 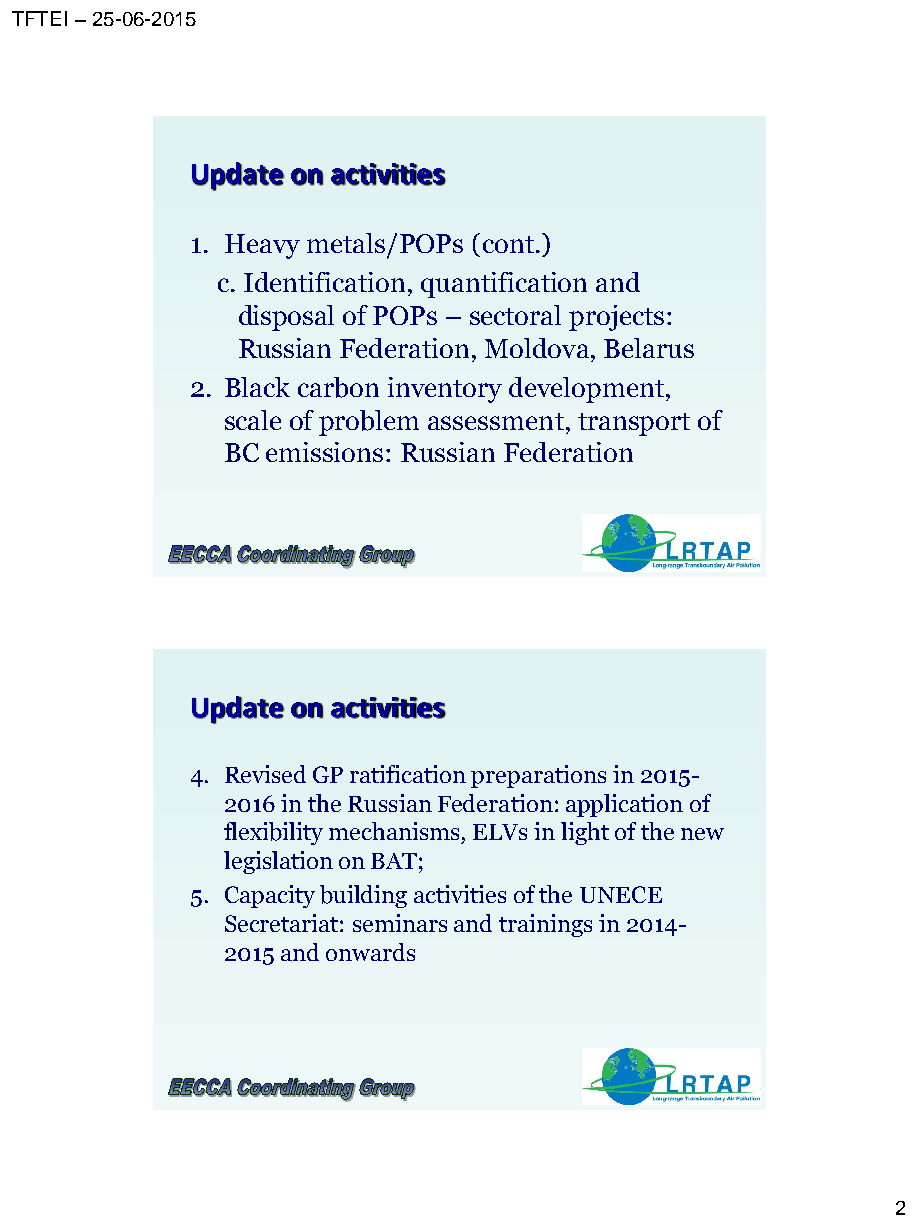 I want to click on projects, so click(x=616, y=318).
